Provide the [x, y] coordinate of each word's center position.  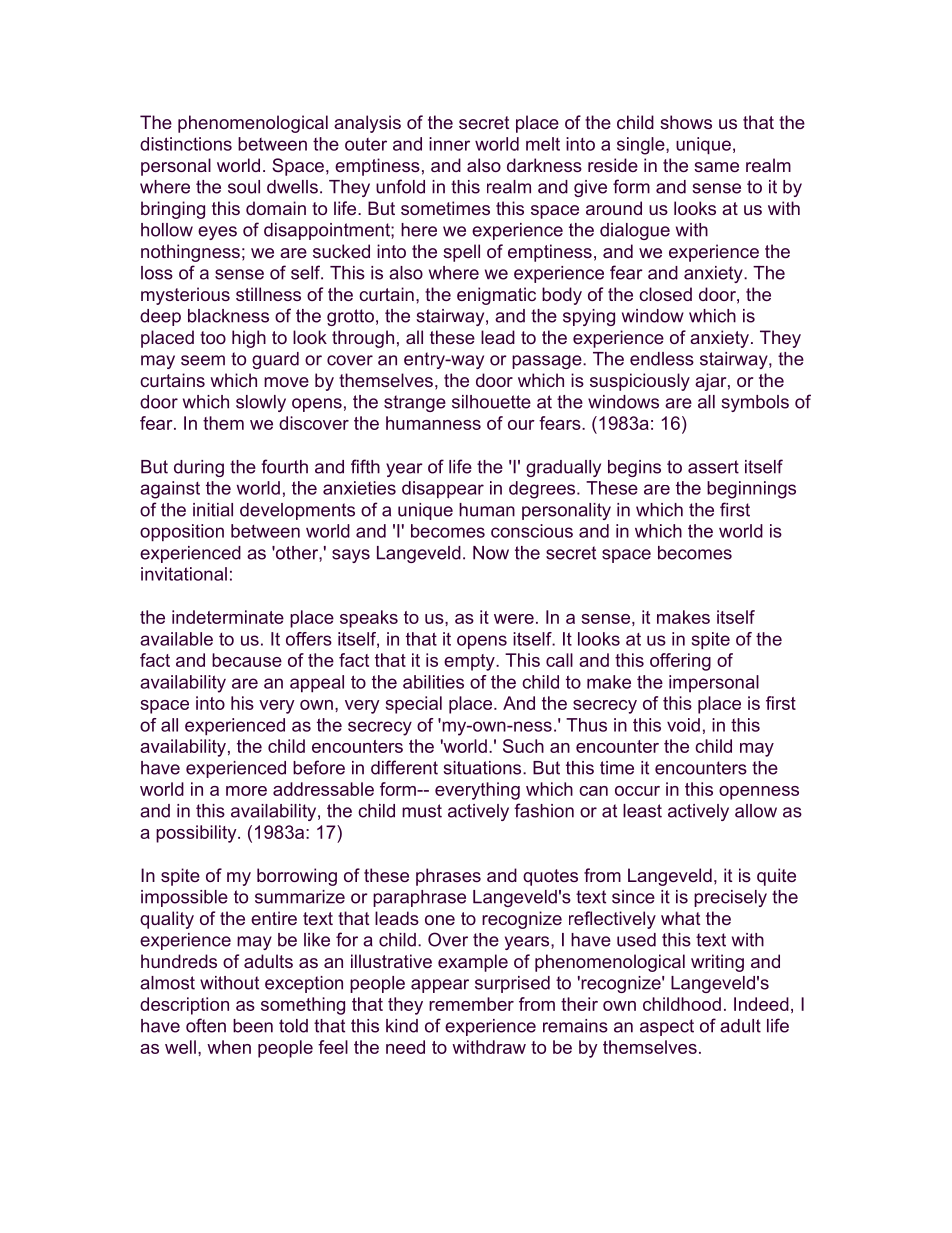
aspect [667, 1027]
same [716, 167]
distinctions [186, 144]
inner [449, 144]
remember [471, 1004]
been [253, 1026]
